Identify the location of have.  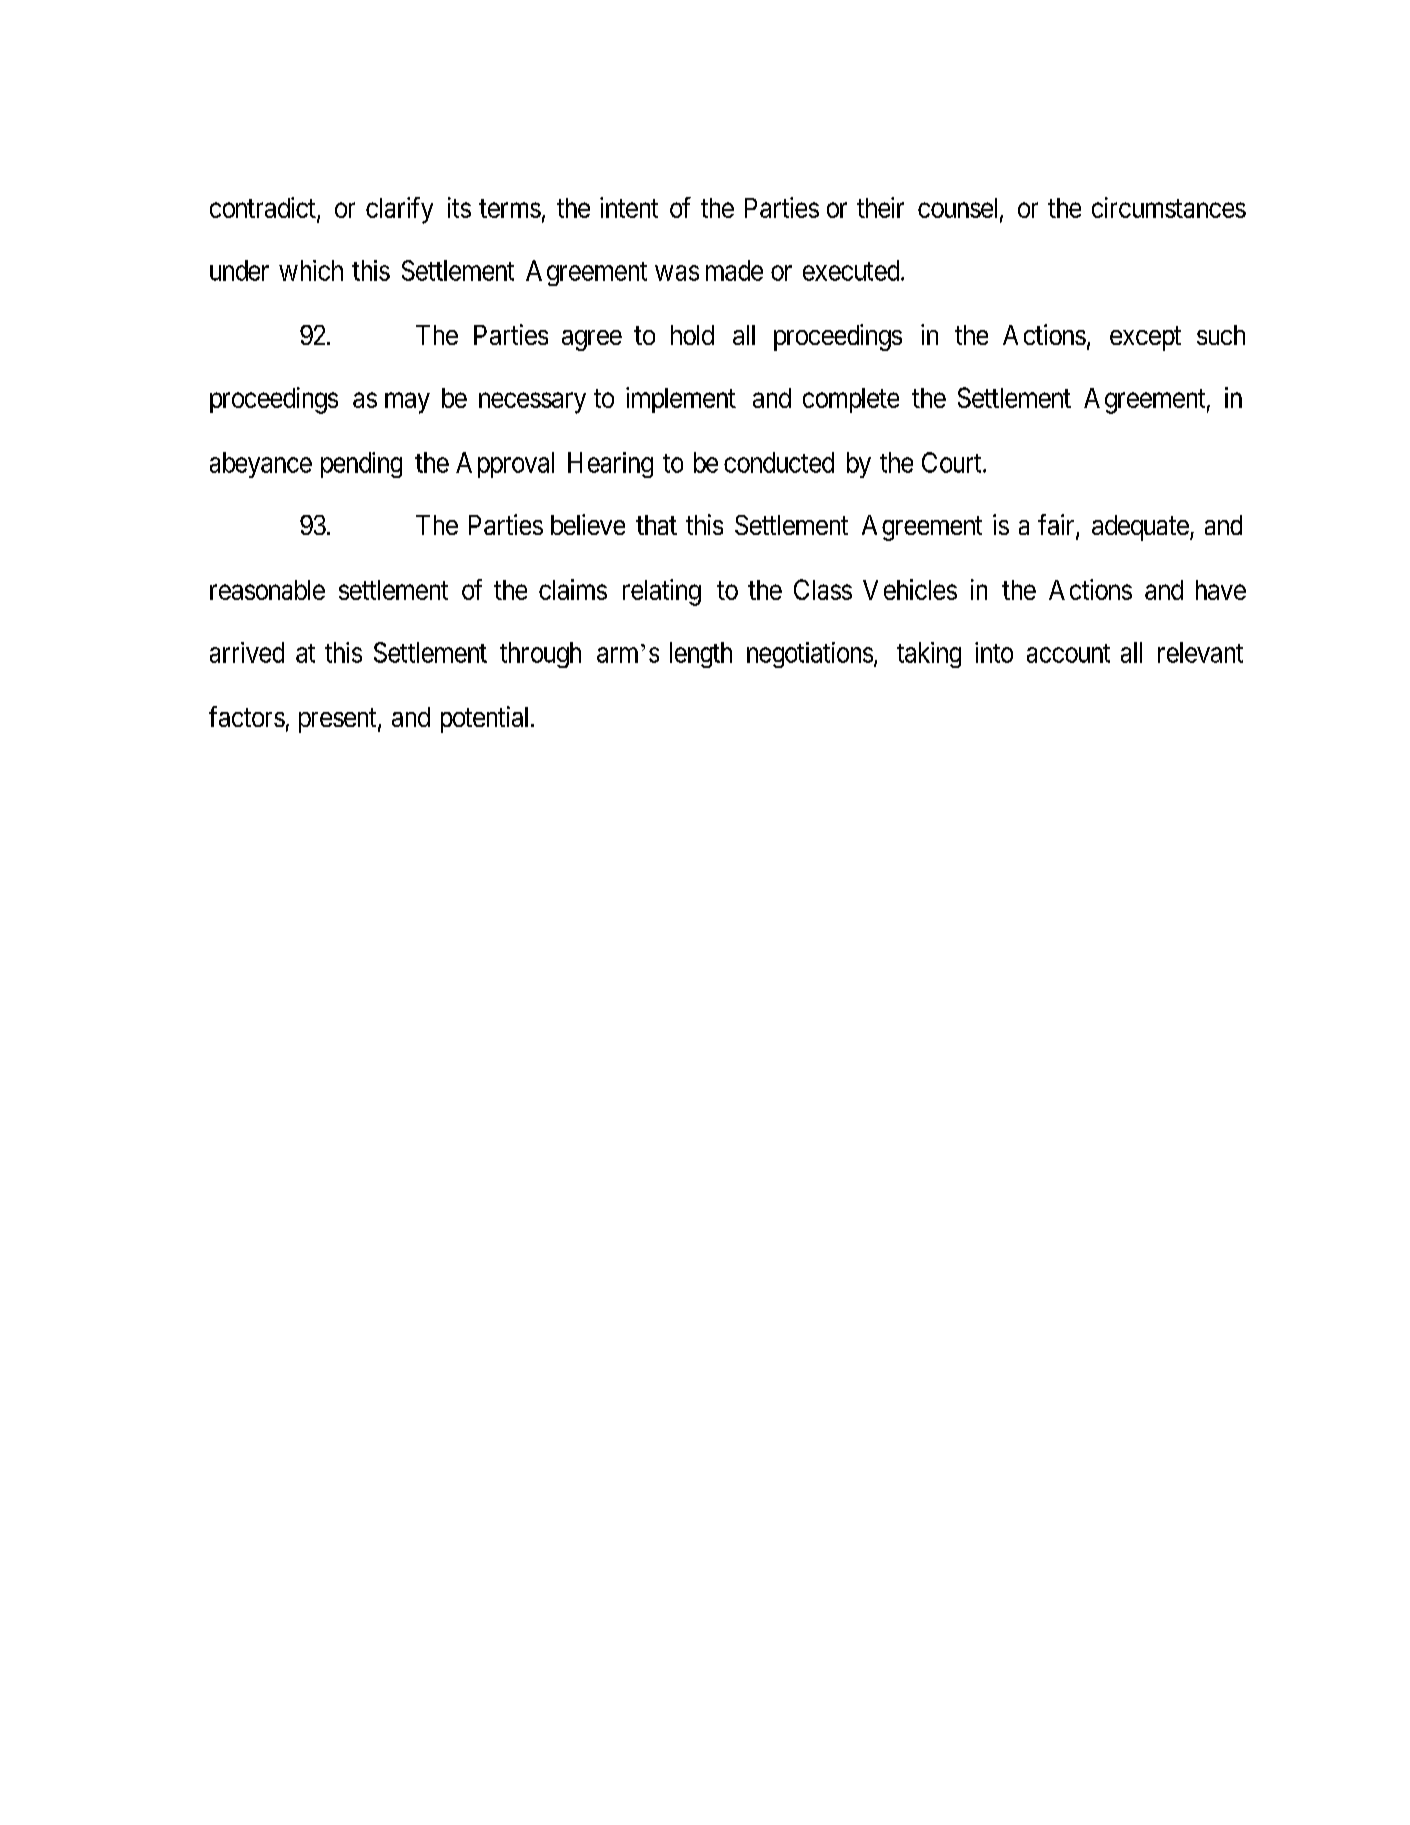
(1221, 590).
